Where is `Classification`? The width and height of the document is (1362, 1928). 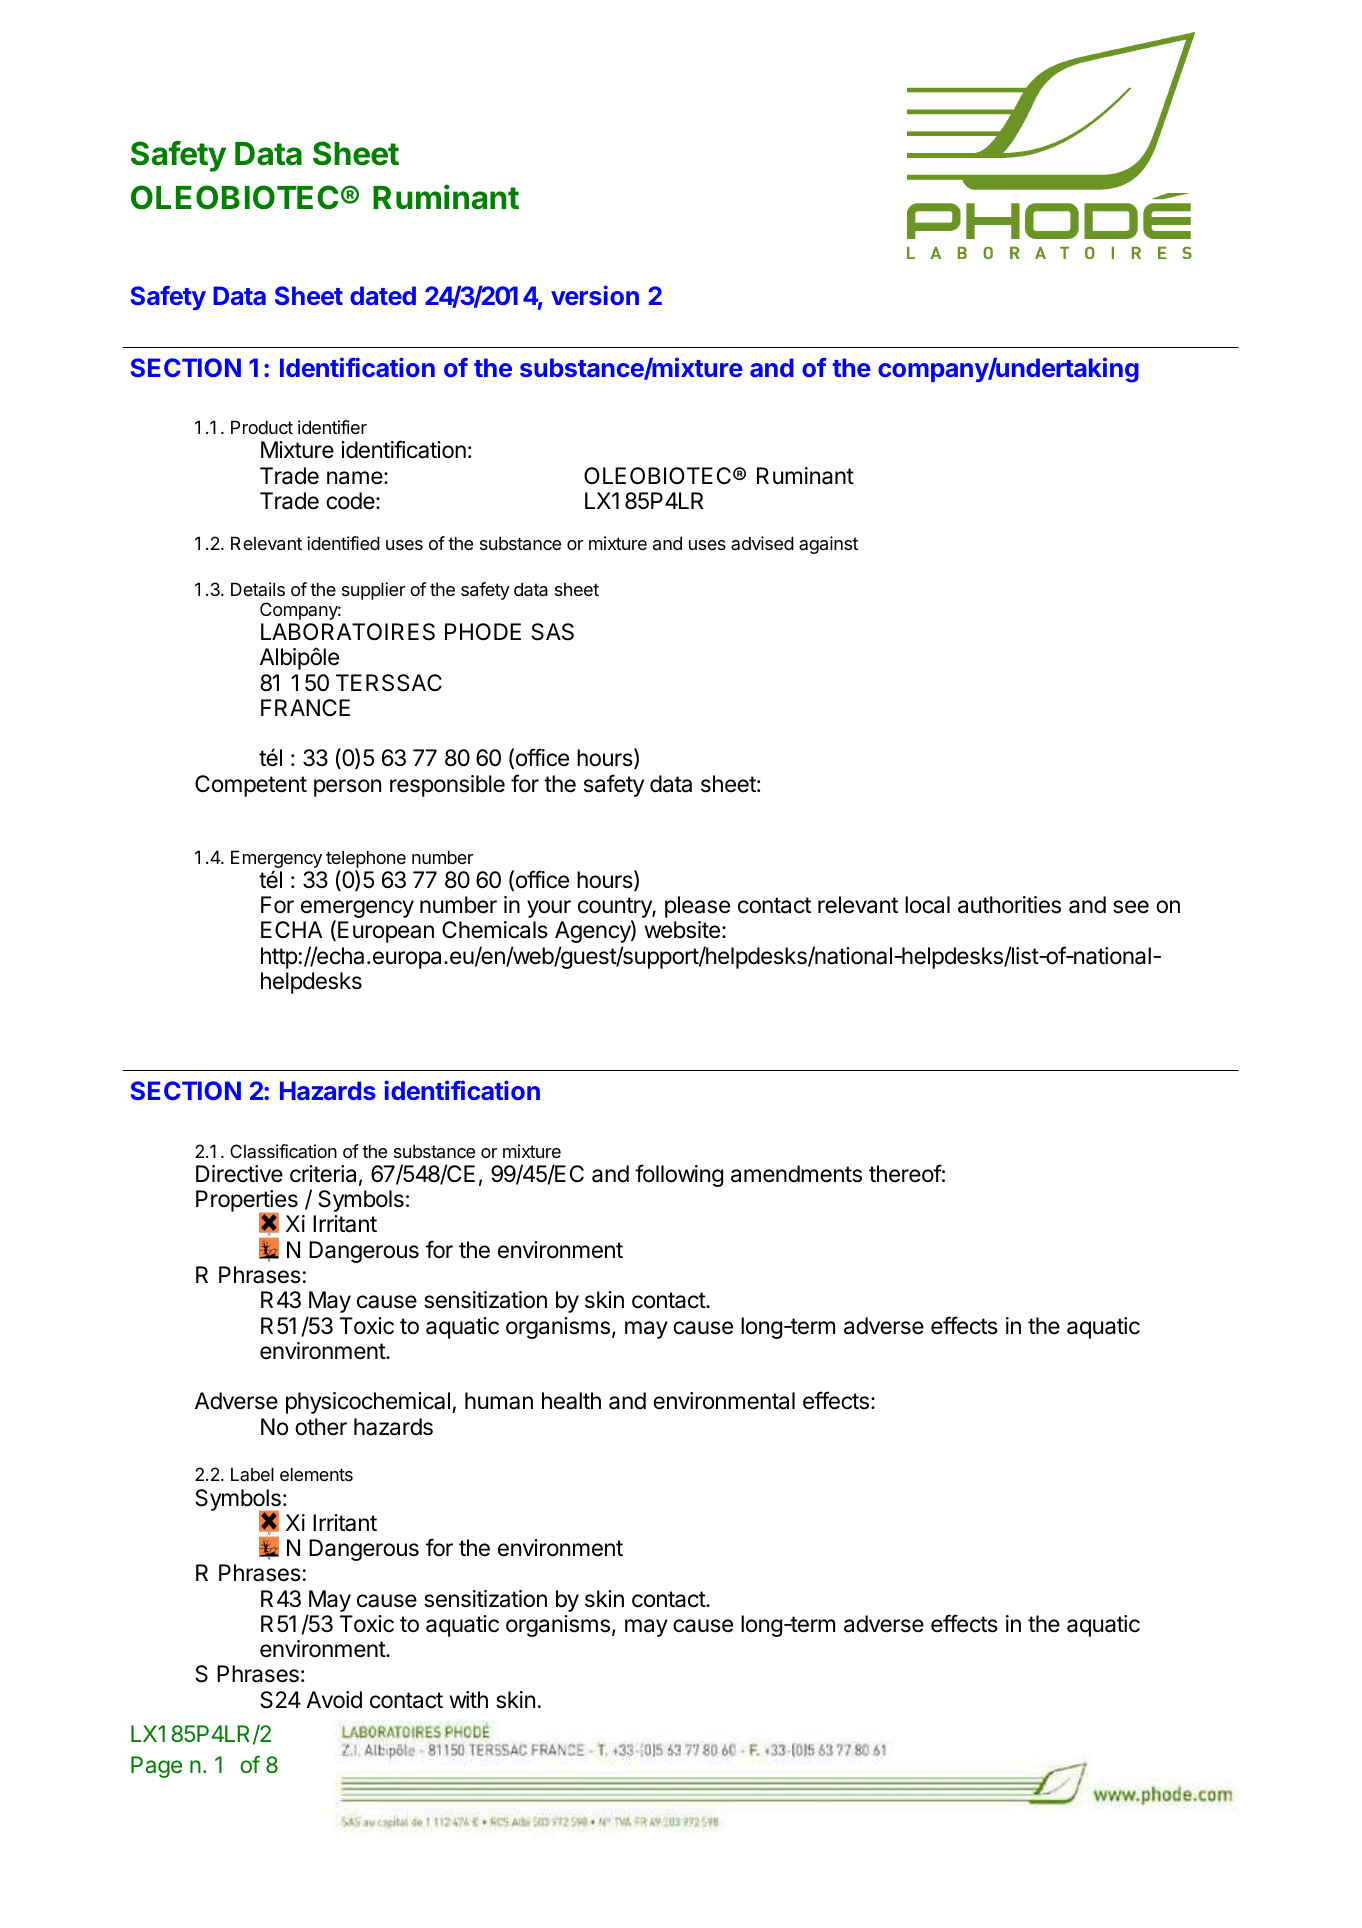 Classification is located at coordinates (283, 1151).
